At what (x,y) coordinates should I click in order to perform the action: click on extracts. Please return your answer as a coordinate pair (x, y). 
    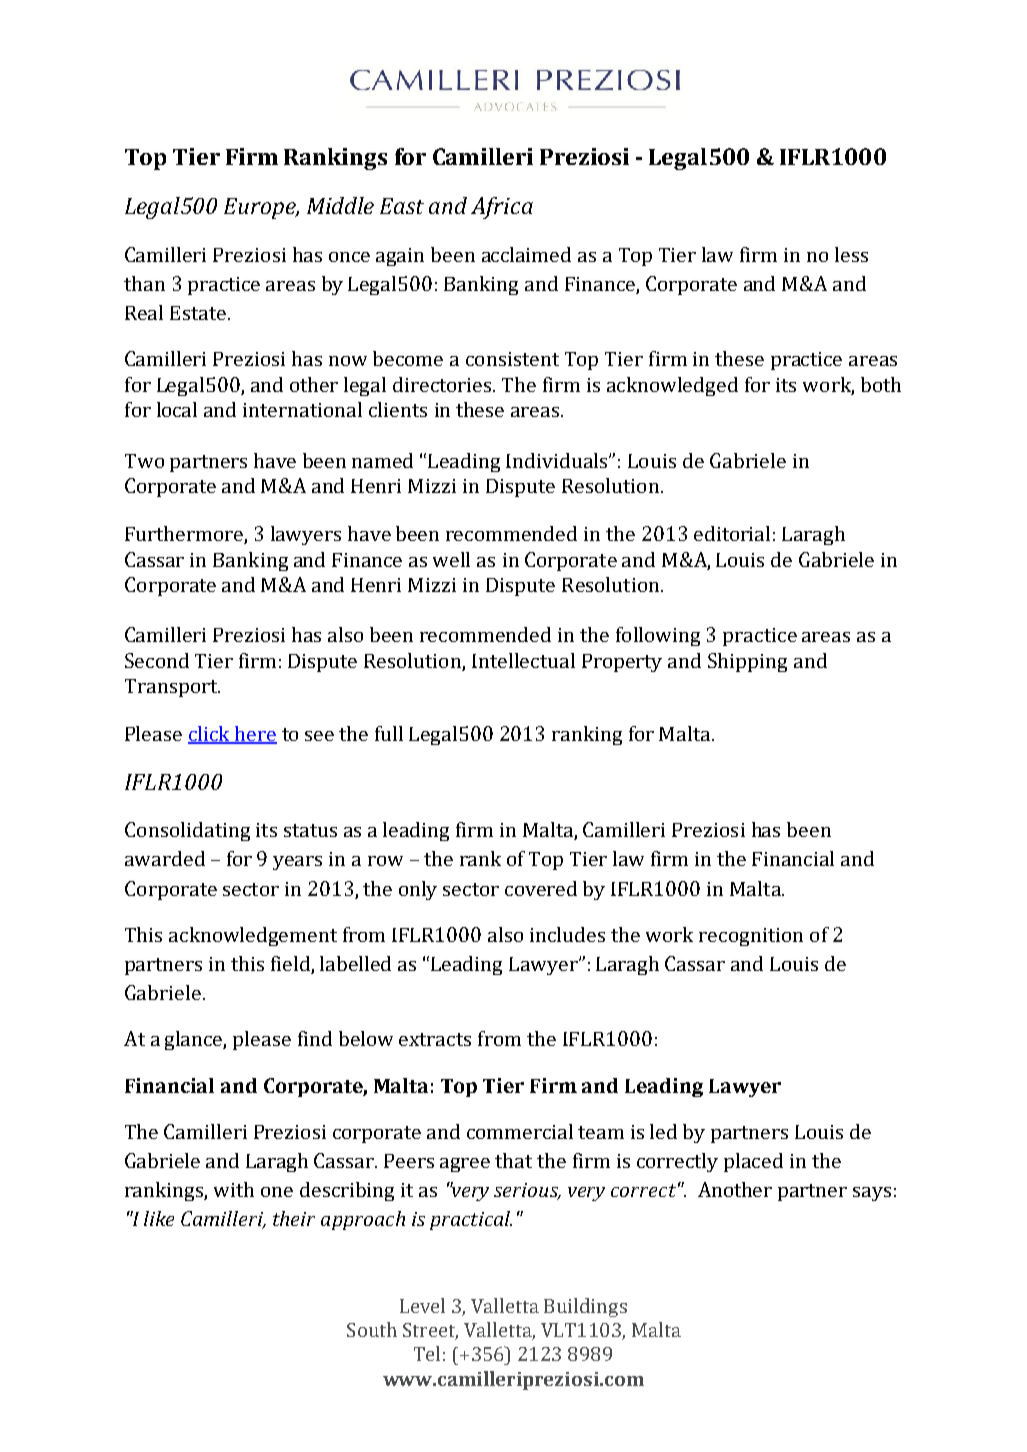
    Looking at the image, I should click on (435, 1039).
